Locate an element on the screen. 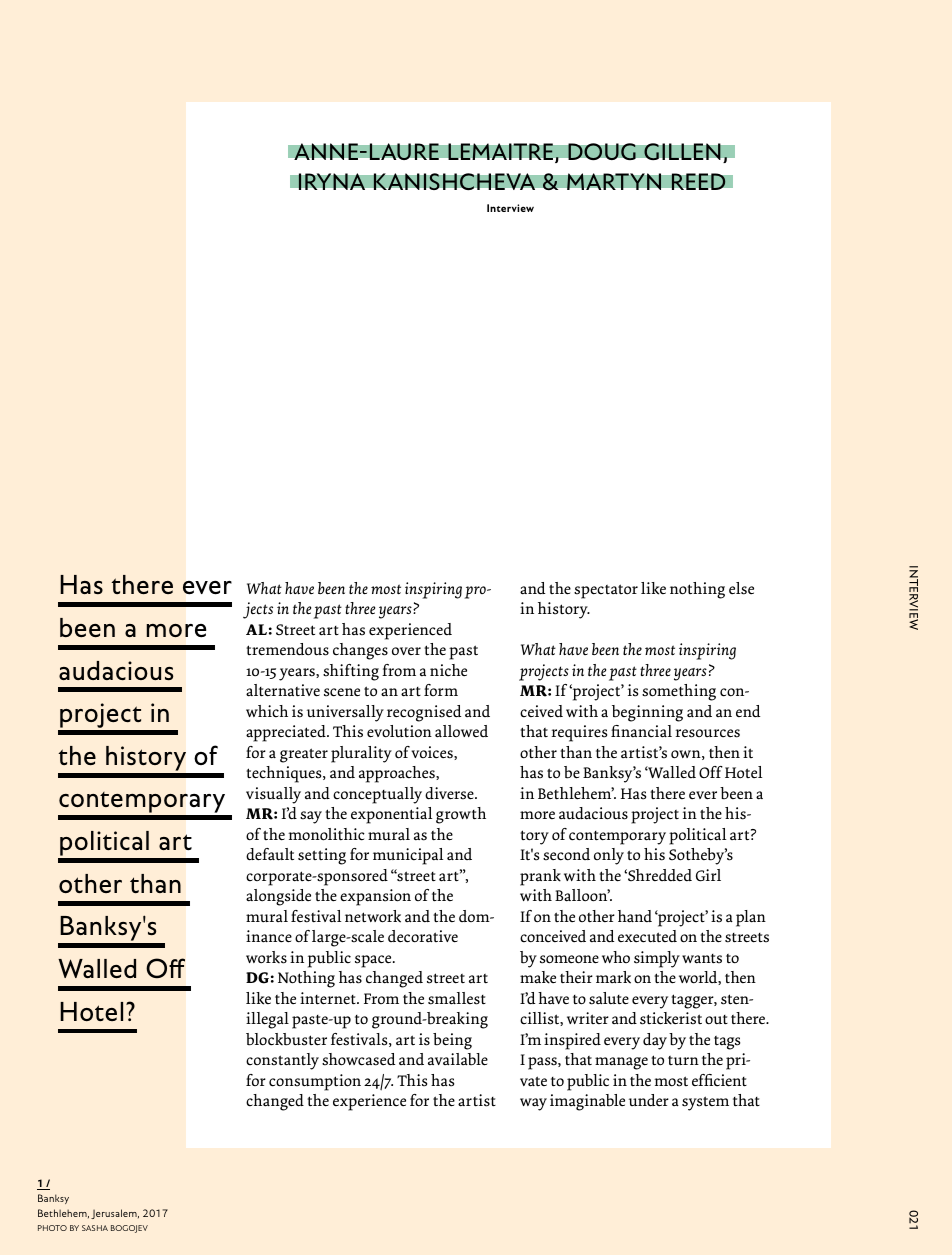 Image resolution: width=952 pixels, height=1255 pixels. exponential is located at coordinates (391, 815).
